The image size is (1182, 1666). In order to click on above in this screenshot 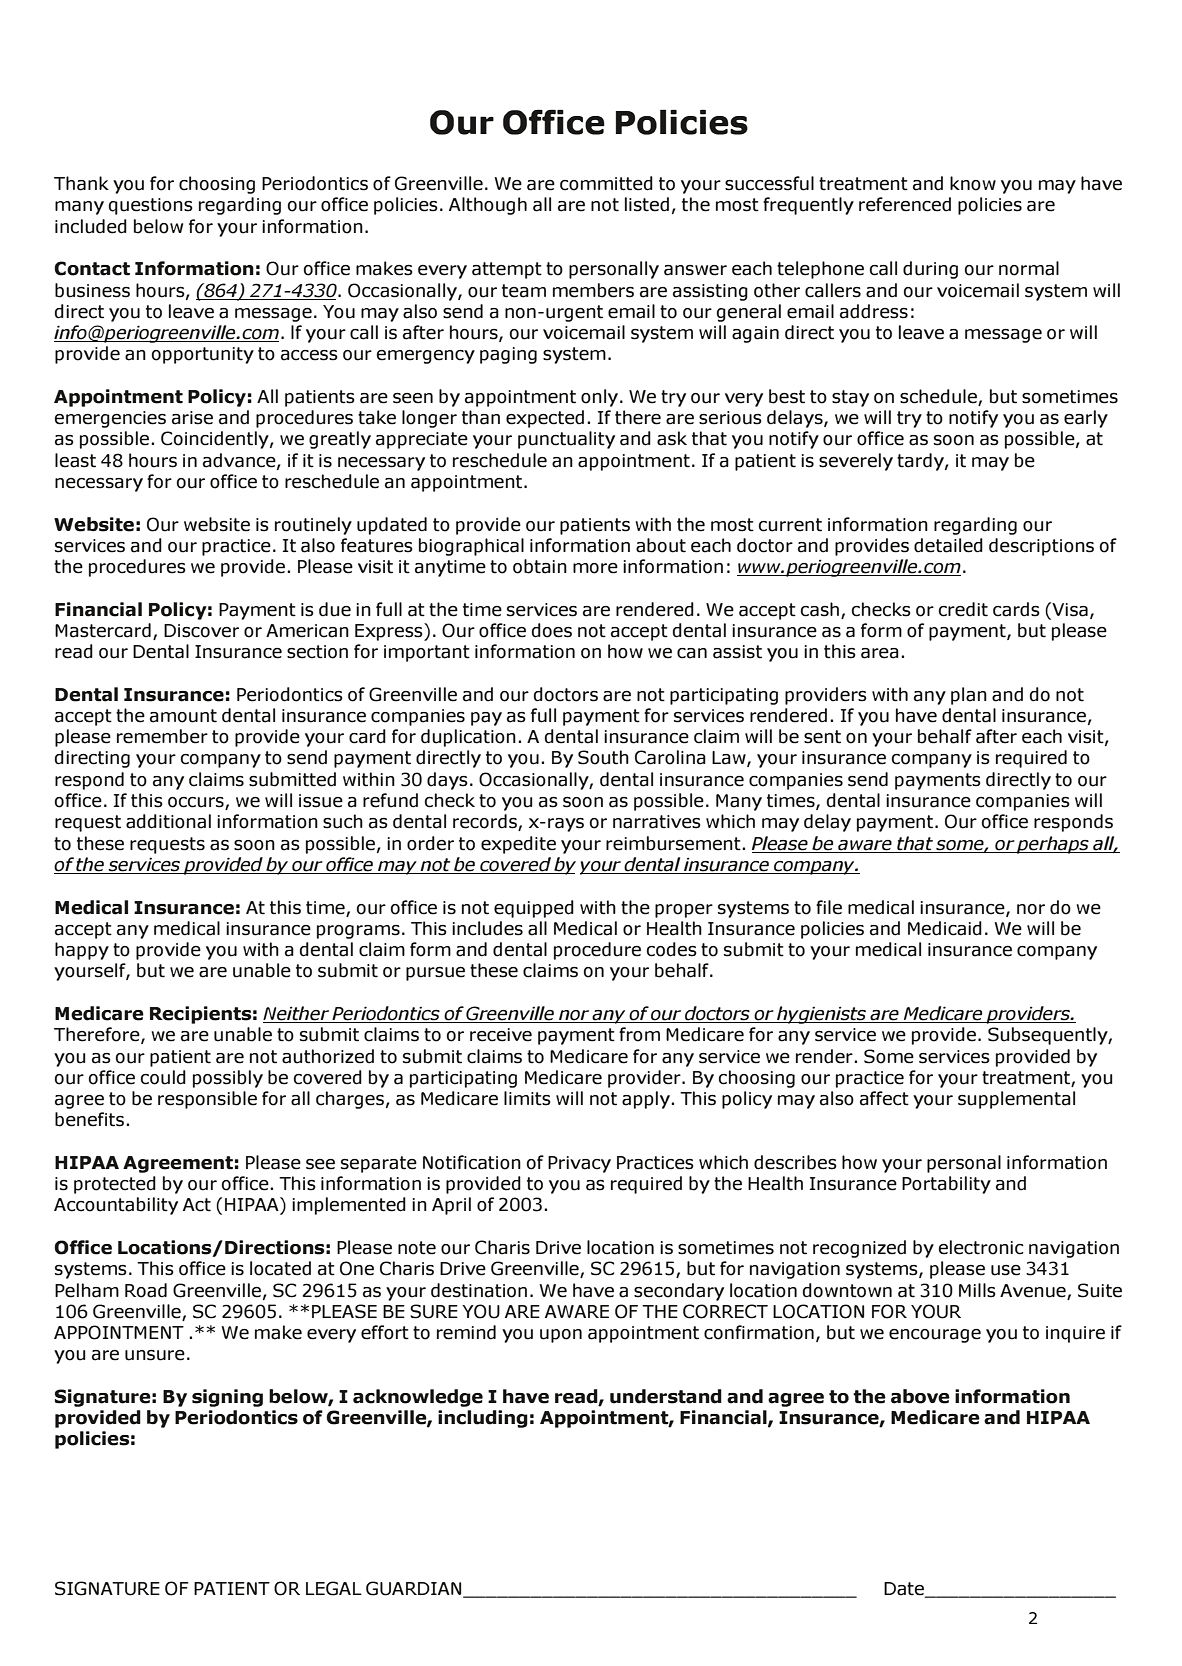, I will do `click(920, 1396)`.
